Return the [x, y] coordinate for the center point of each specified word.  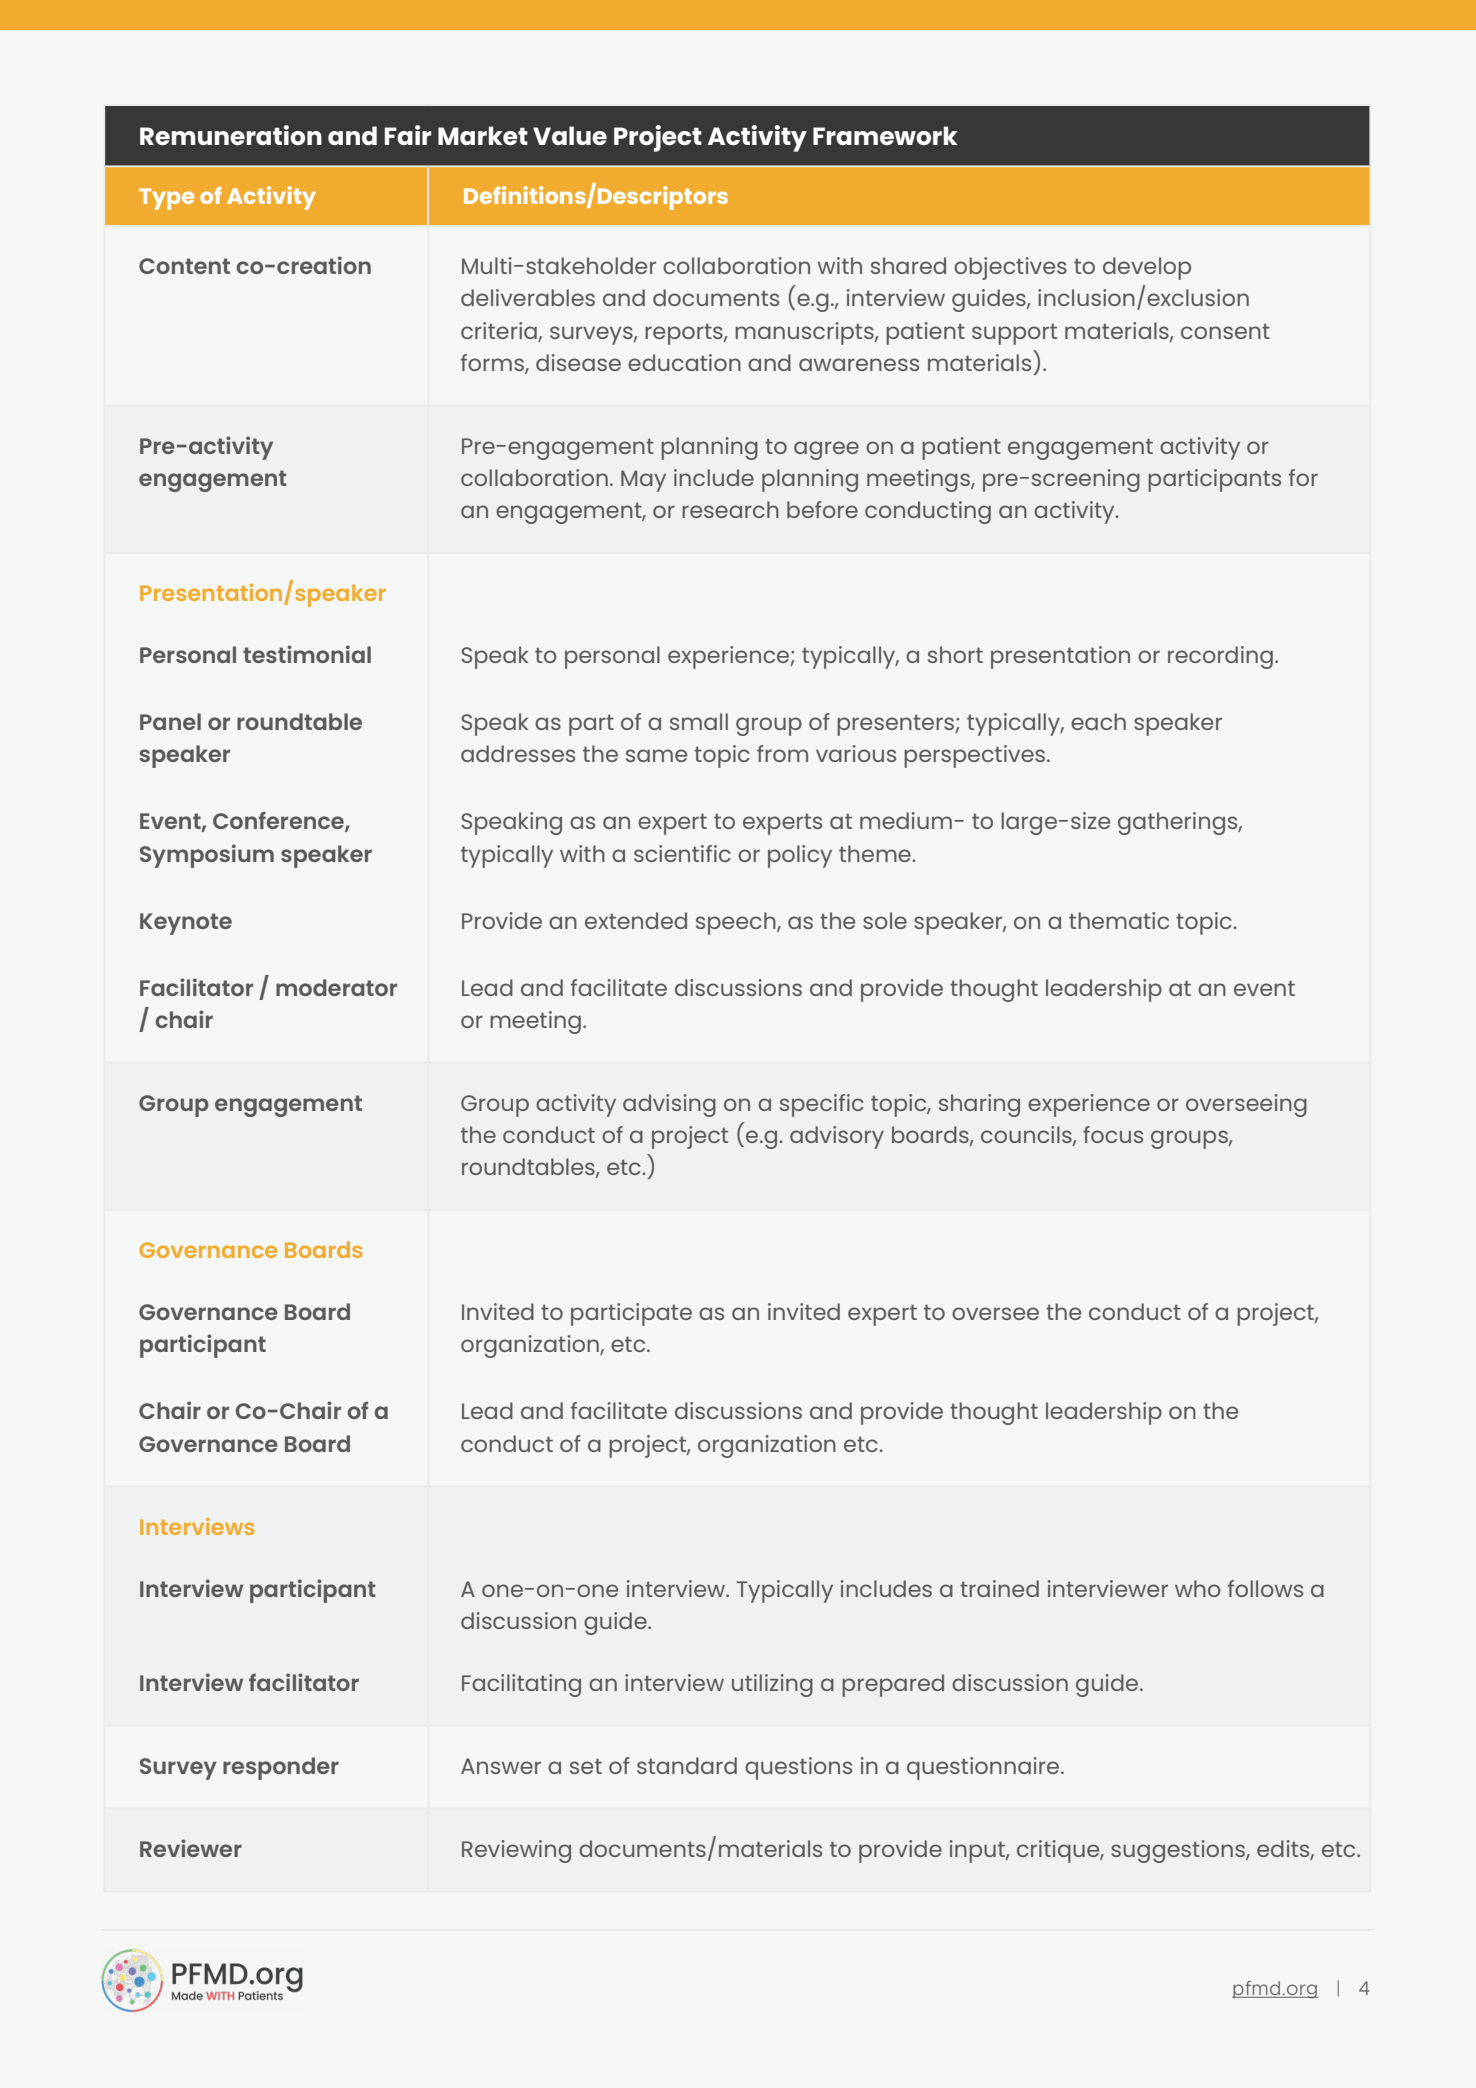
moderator [336, 987]
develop [1147, 268]
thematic [1119, 920]
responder [281, 1768]
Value [570, 135]
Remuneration [231, 135]
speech [737, 923]
